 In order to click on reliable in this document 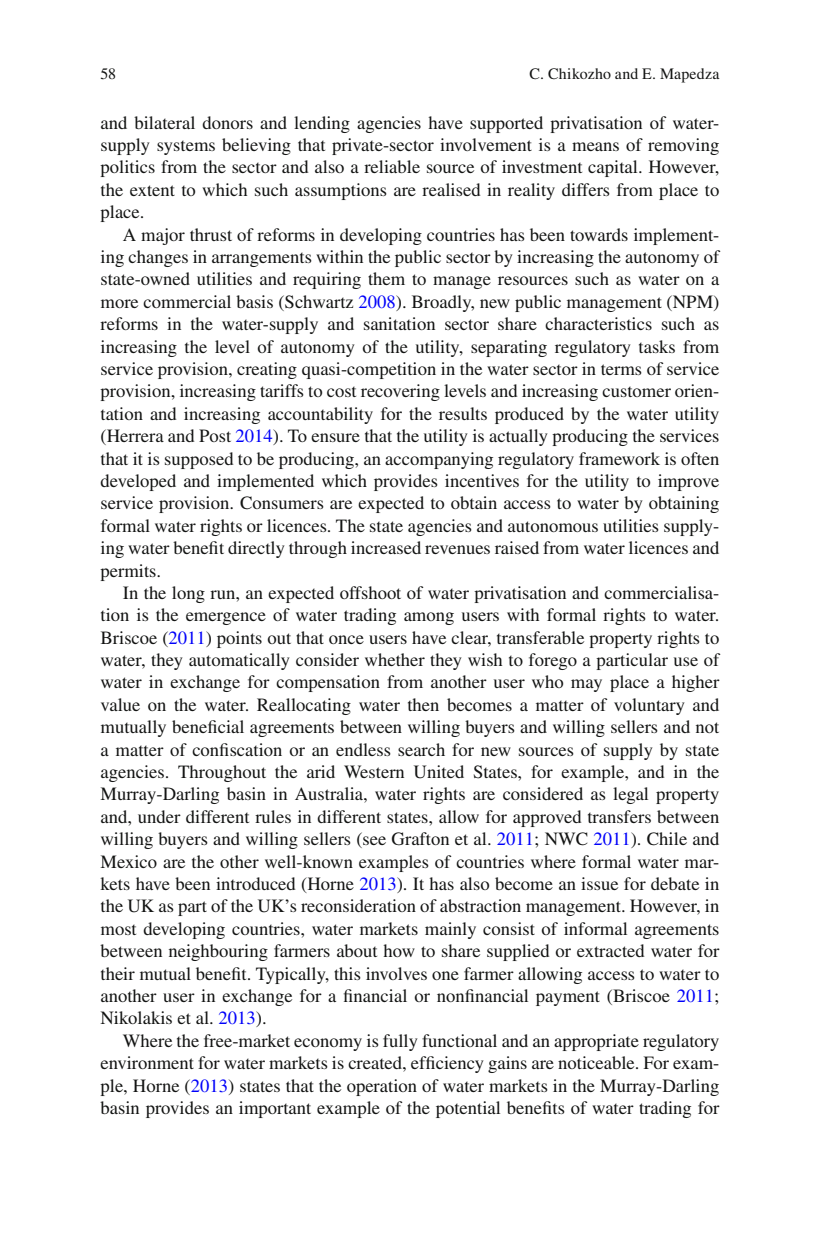, I will do `click(392, 166)`.
